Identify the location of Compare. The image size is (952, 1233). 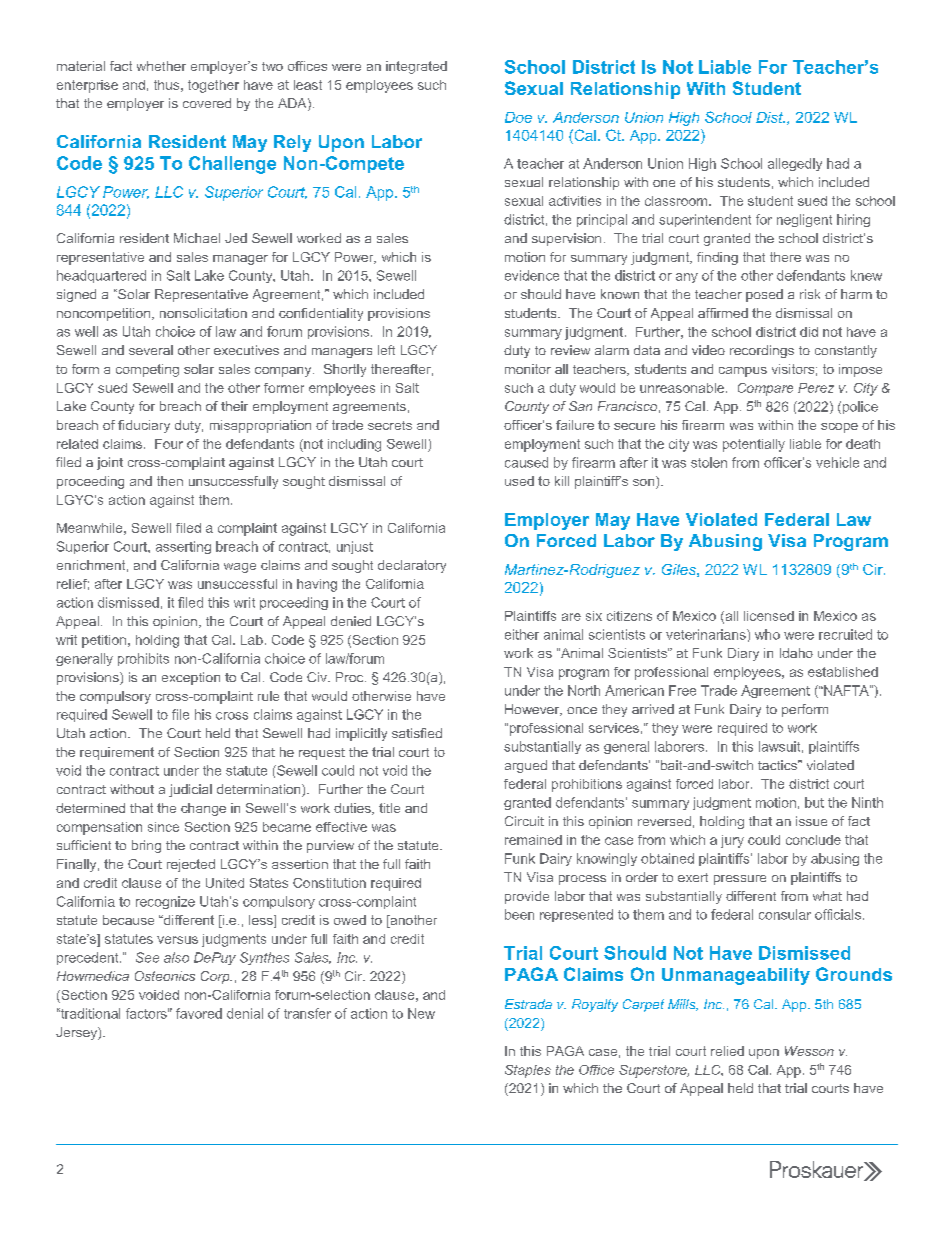
(765, 389).
